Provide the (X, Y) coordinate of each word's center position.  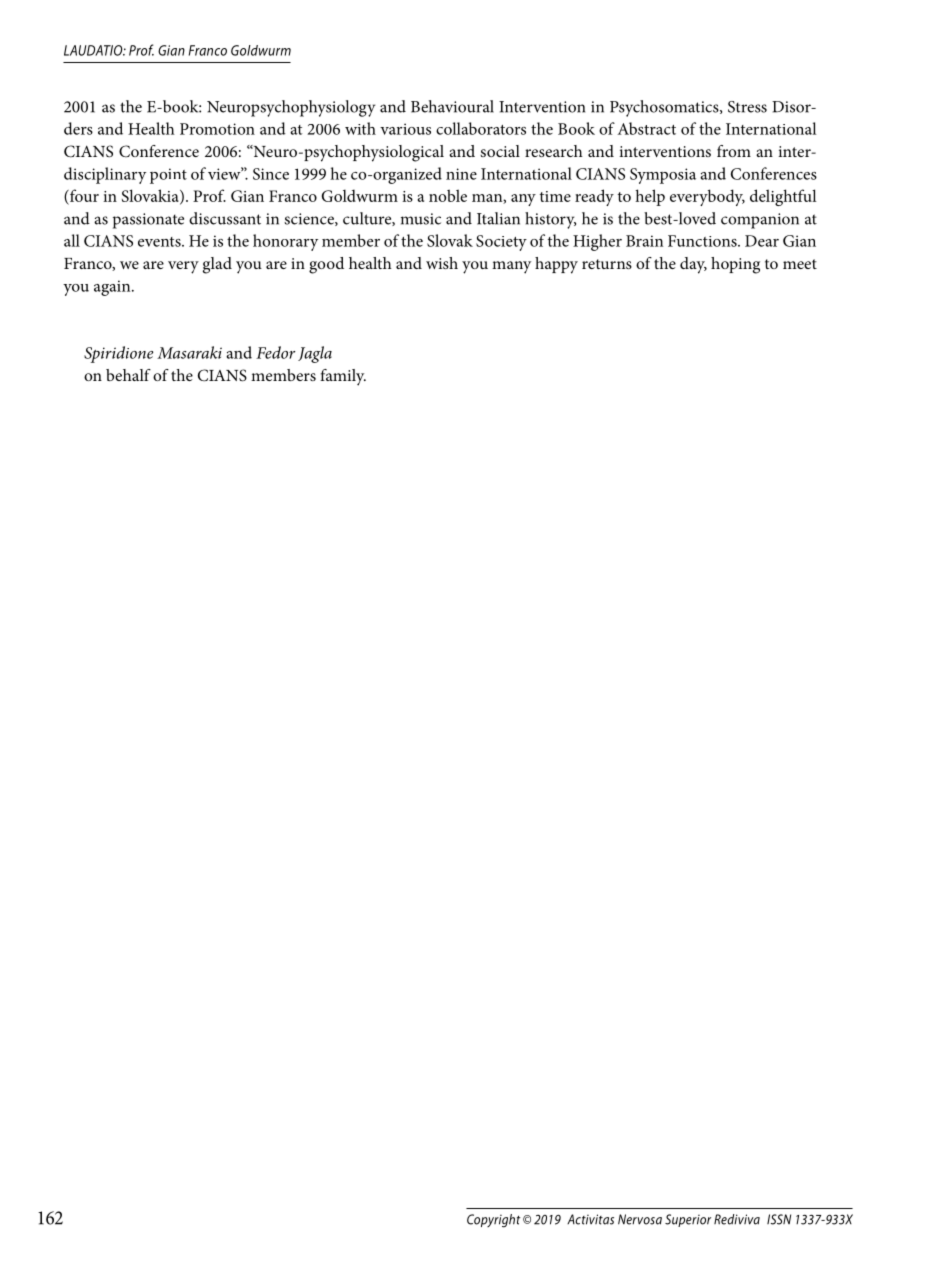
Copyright (494, 1221)
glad (217, 265)
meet (800, 264)
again (113, 288)
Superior (688, 1220)
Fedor (275, 352)
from (734, 151)
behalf (128, 375)
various (405, 129)
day (693, 265)
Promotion (217, 129)
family (343, 377)
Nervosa (640, 1219)
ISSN (779, 1219)
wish (442, 263)
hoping (735, 265)
